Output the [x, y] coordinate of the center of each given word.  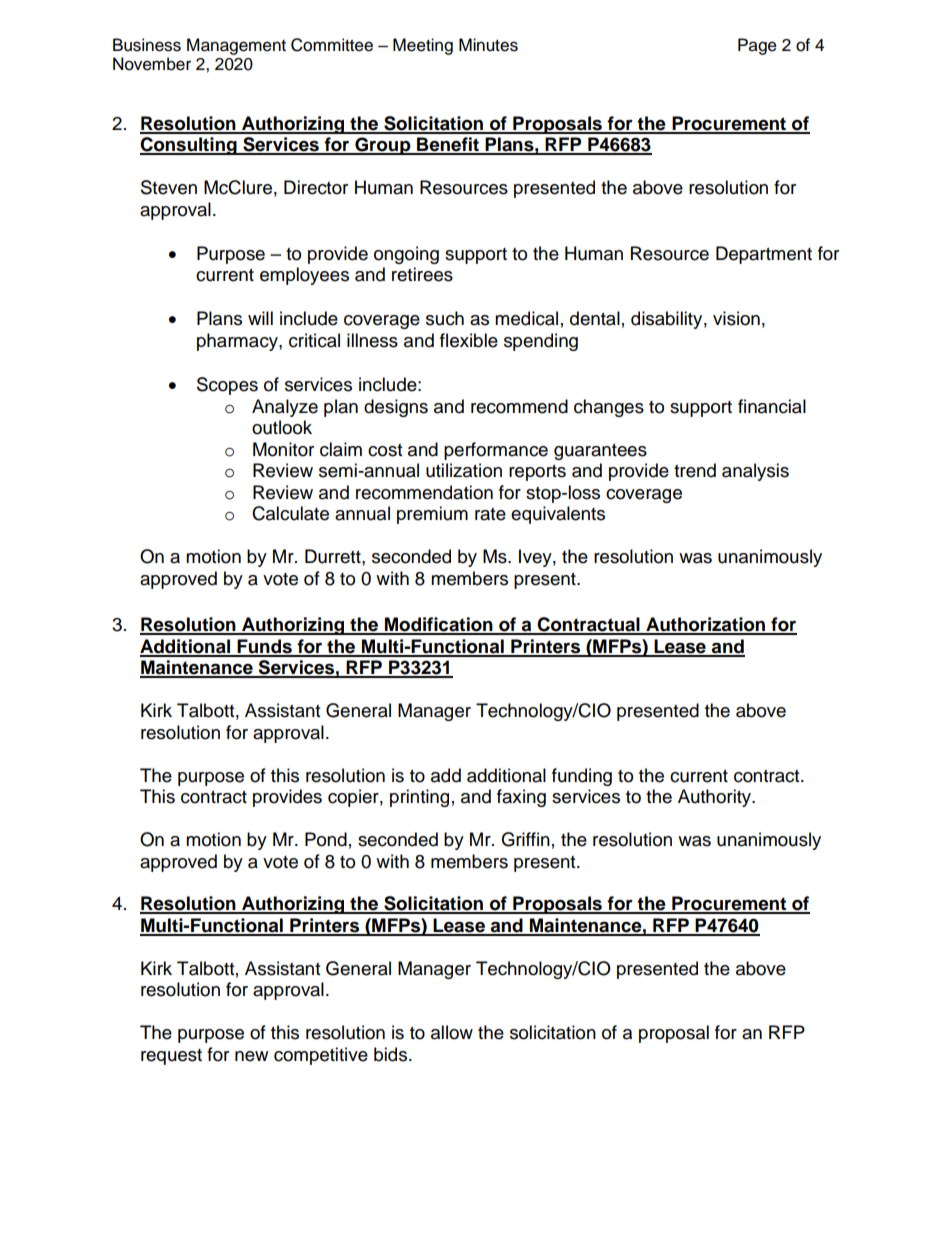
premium [432, 515]
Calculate [290, 513]
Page [757, 46]
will [260, 318]
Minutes [488, 45]
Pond [326, 839]
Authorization [706, 625]
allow [452, 1032]
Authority [716, 798]
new [251, 1056]
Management [236, 46]
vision [736, 318]
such [445, 318]
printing [419, 798]
